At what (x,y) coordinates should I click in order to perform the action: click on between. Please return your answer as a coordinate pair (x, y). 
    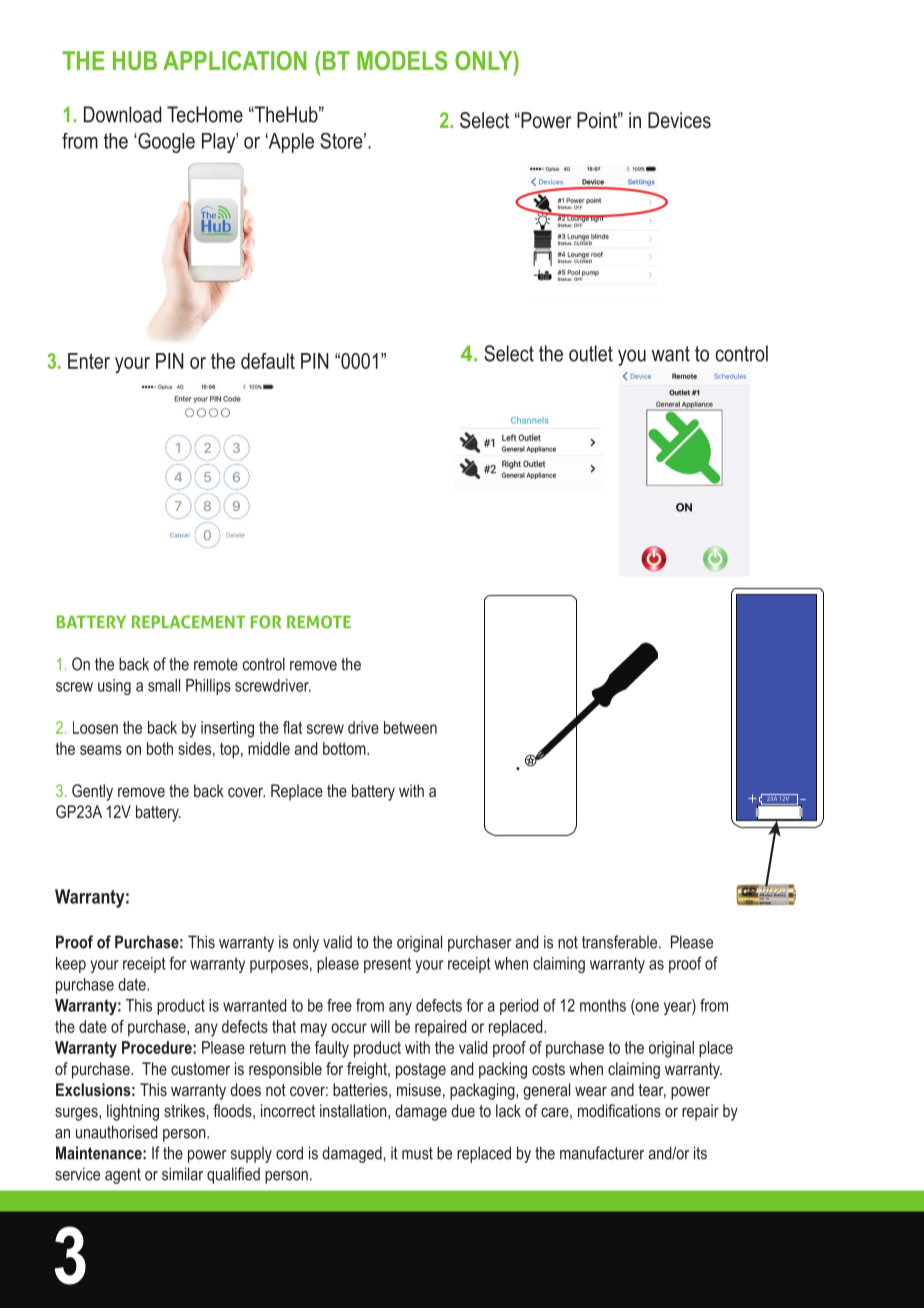
    Looking at the image, I should click on (410, 727).
